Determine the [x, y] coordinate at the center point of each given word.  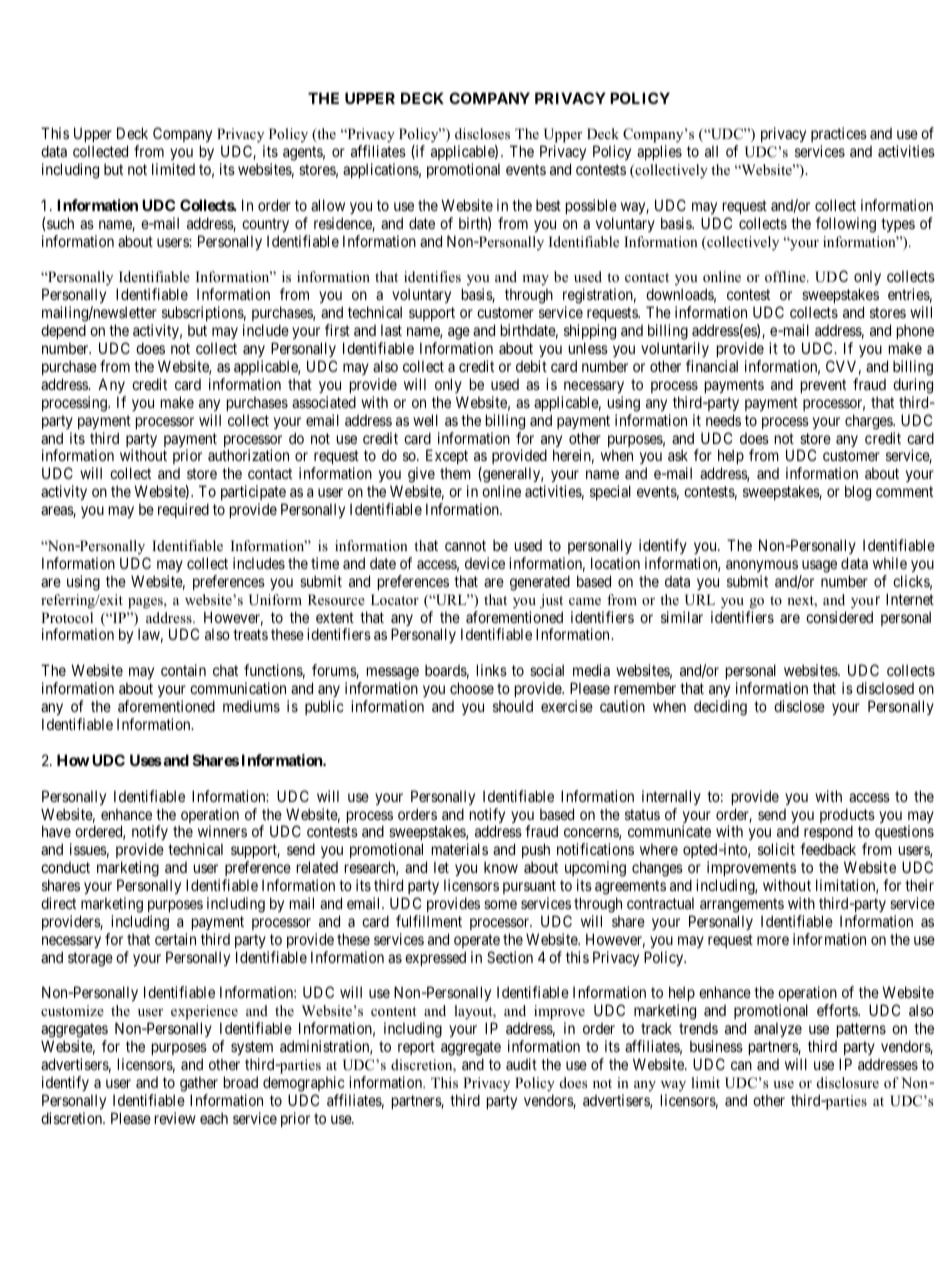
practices [839, 134]
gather [199, 1084]
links [492, 670]
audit [521, 1064]
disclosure [848, 1082]
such [59, 223]
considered [839, 617]
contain [183, 670]
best [548, 205]
